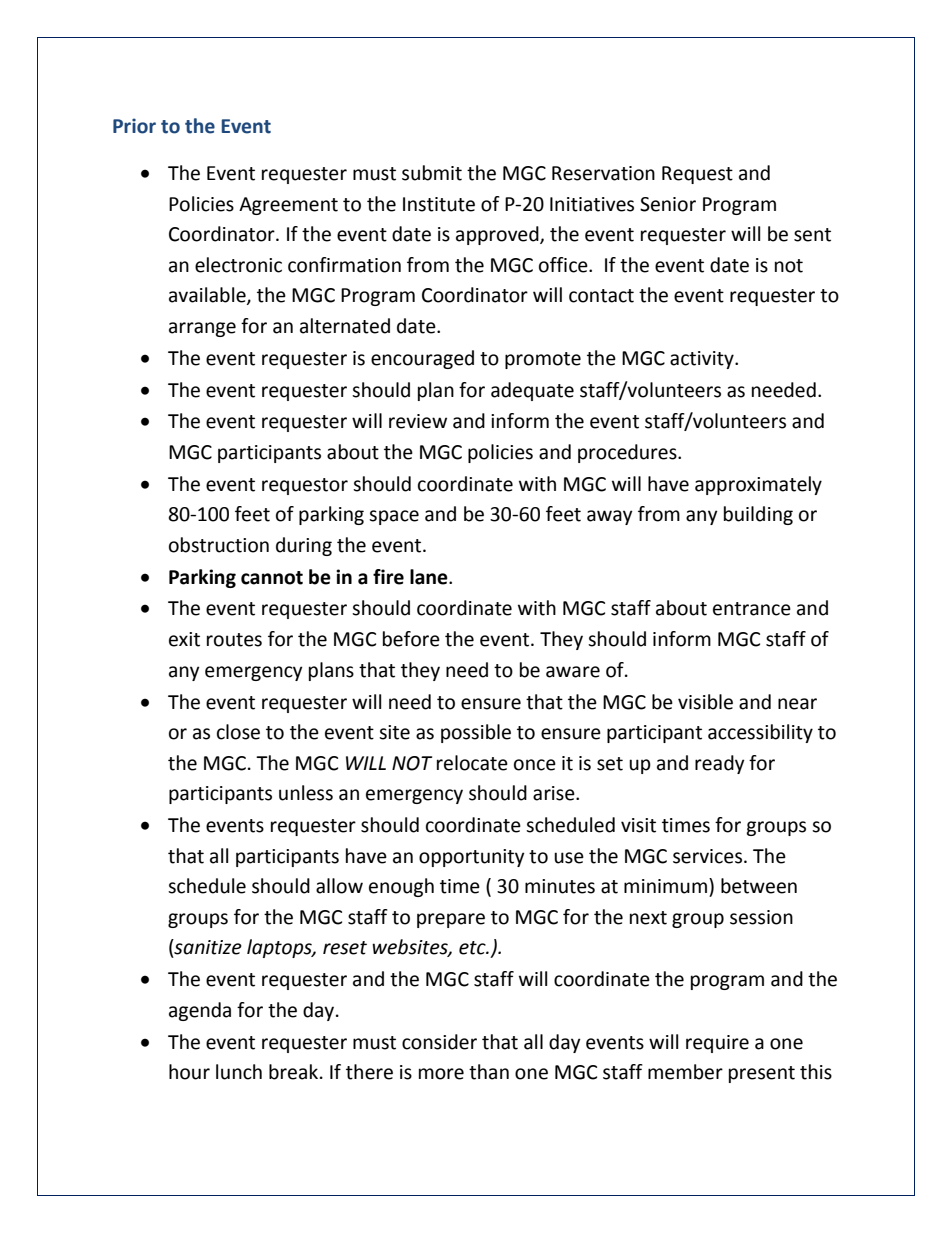 This screenshot has width=952, height=1233. I want to click on lunch, so click(239, 1072).
